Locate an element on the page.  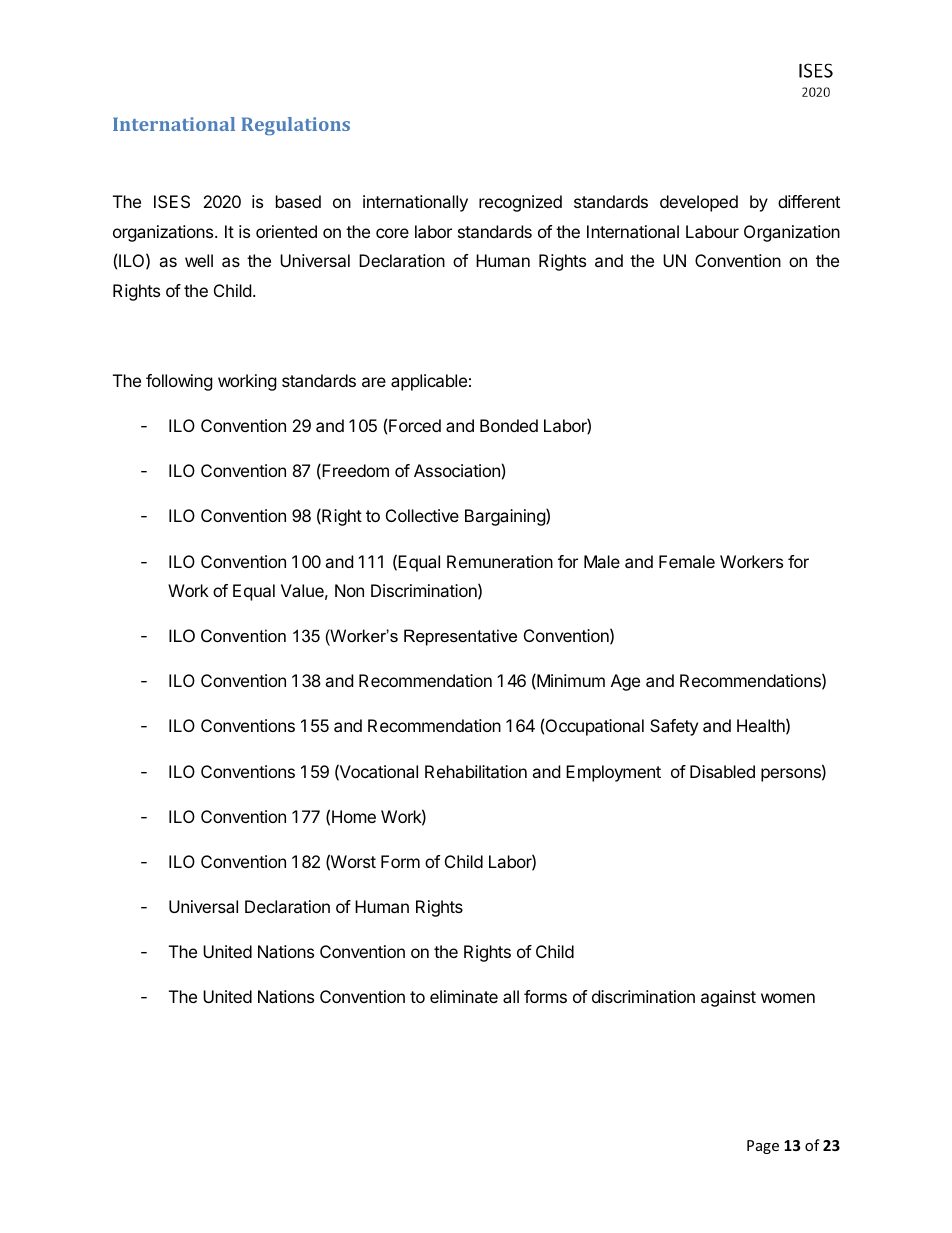
eliminate is located at coordinates (464, 996).
